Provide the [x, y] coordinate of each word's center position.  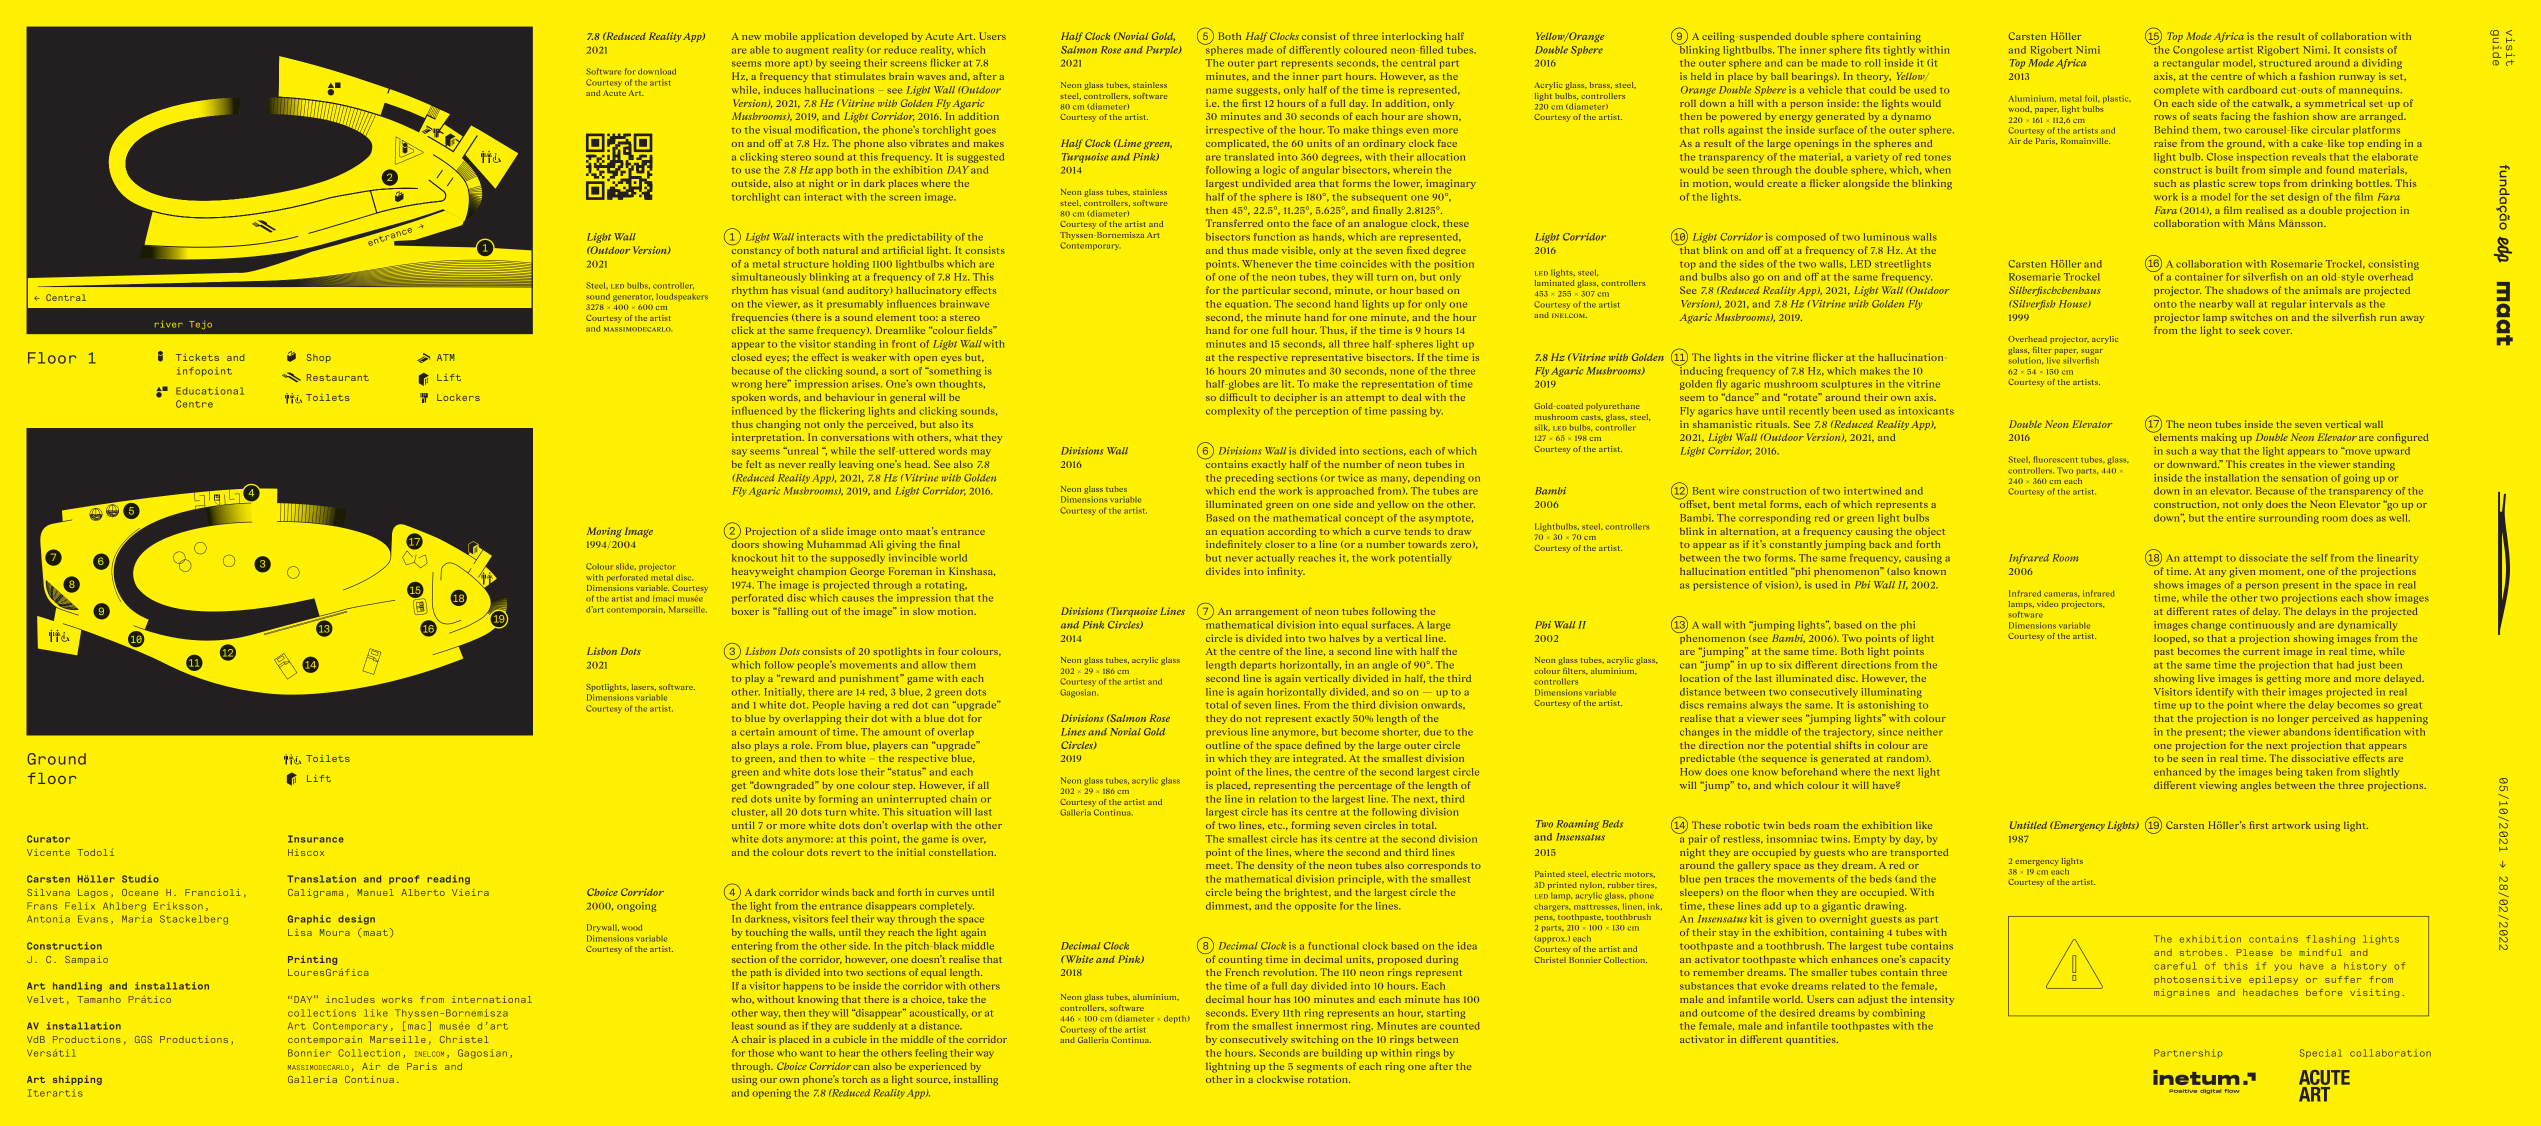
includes [350, 999]
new [751, 37]
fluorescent [2056, 459]
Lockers [458, 397]
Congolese [2198, 51]
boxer [745, 611]
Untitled [2028, 825]
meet [1219, 866]
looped [2171, 639]
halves [1345, 638]
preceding [1249, 479]
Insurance [316, 839]
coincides [1364, 264]
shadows [2247, 290]
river [169, 324]
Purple [1163, 51]
